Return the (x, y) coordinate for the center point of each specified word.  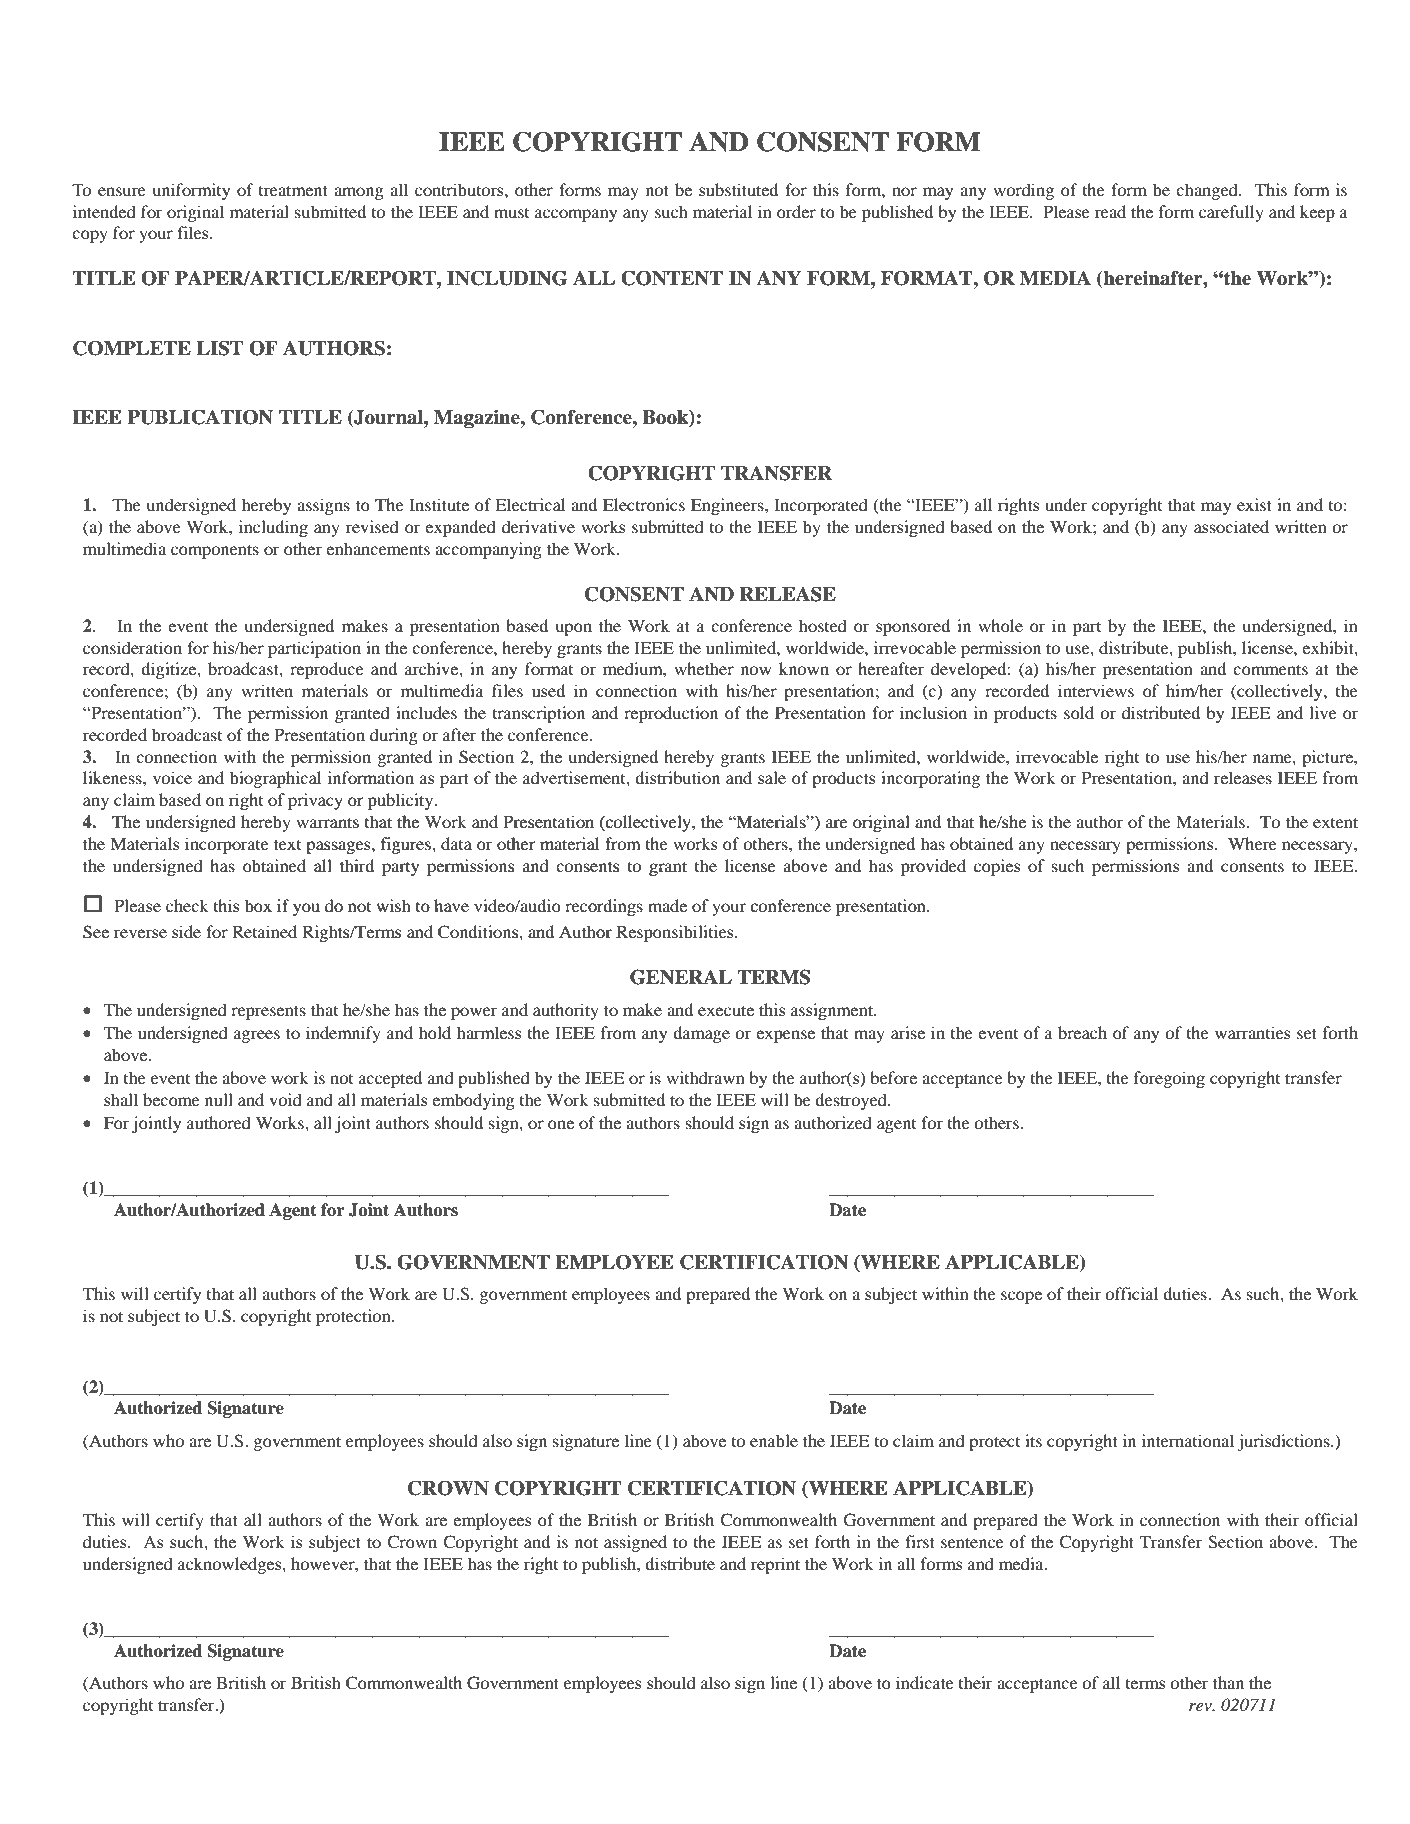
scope (1021, 1297)
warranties (1252, 1032)
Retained (264, 931)
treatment (293, 190)
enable (774, 1440)
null (219, 1099)
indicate (925, 1682)
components (215, 551)
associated (1231, 526)
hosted (823, 625)
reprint (775, 1565)
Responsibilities (676, 933)
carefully (1231, 213)
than (1228, 1682)
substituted (738, 189)
